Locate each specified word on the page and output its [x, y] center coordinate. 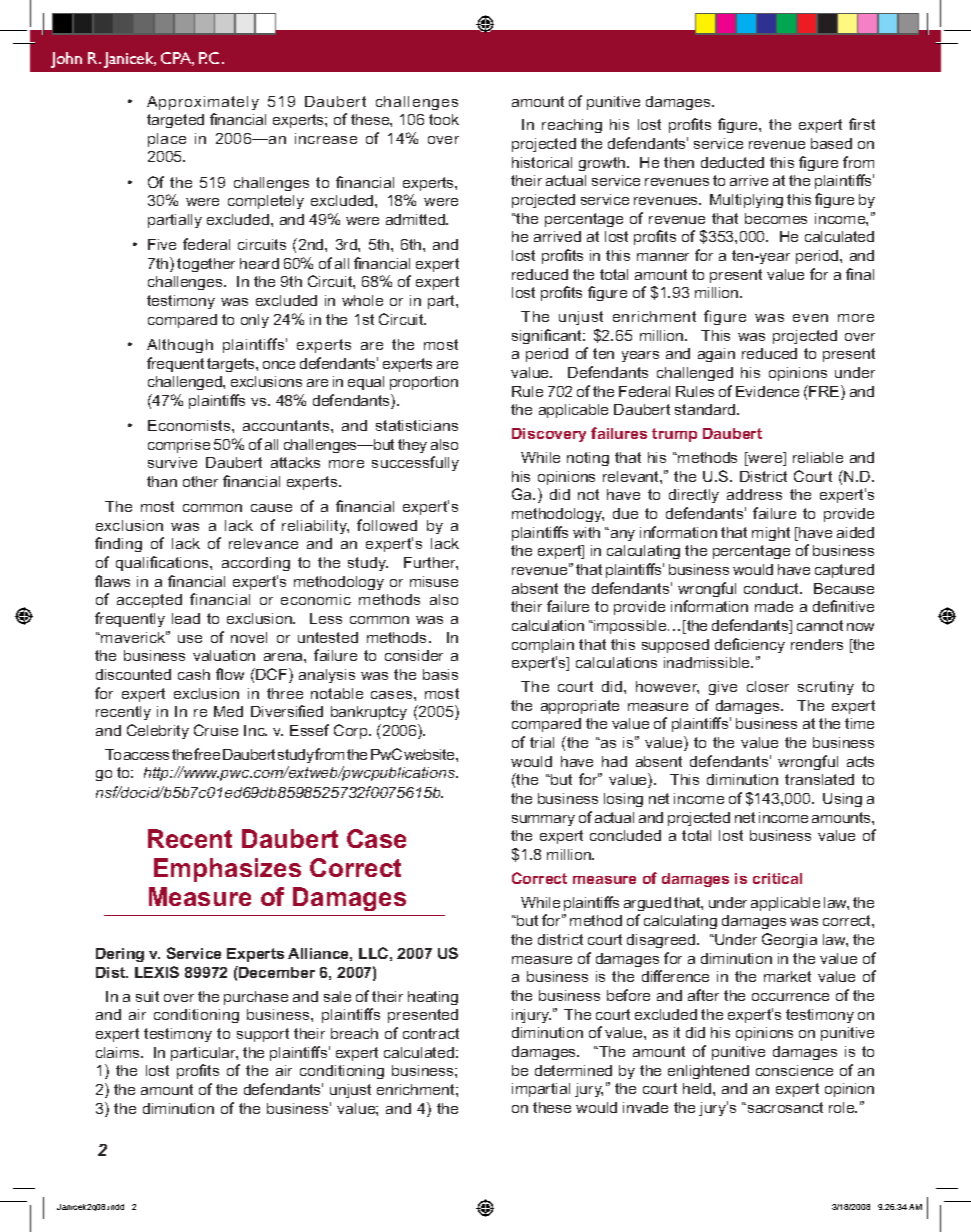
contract [431, 1033]
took [444, 119]
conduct [772, 588]
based [831, 143]
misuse [434, 581]
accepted [149, 601]
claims [119, 1052]
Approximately [203, 103]
